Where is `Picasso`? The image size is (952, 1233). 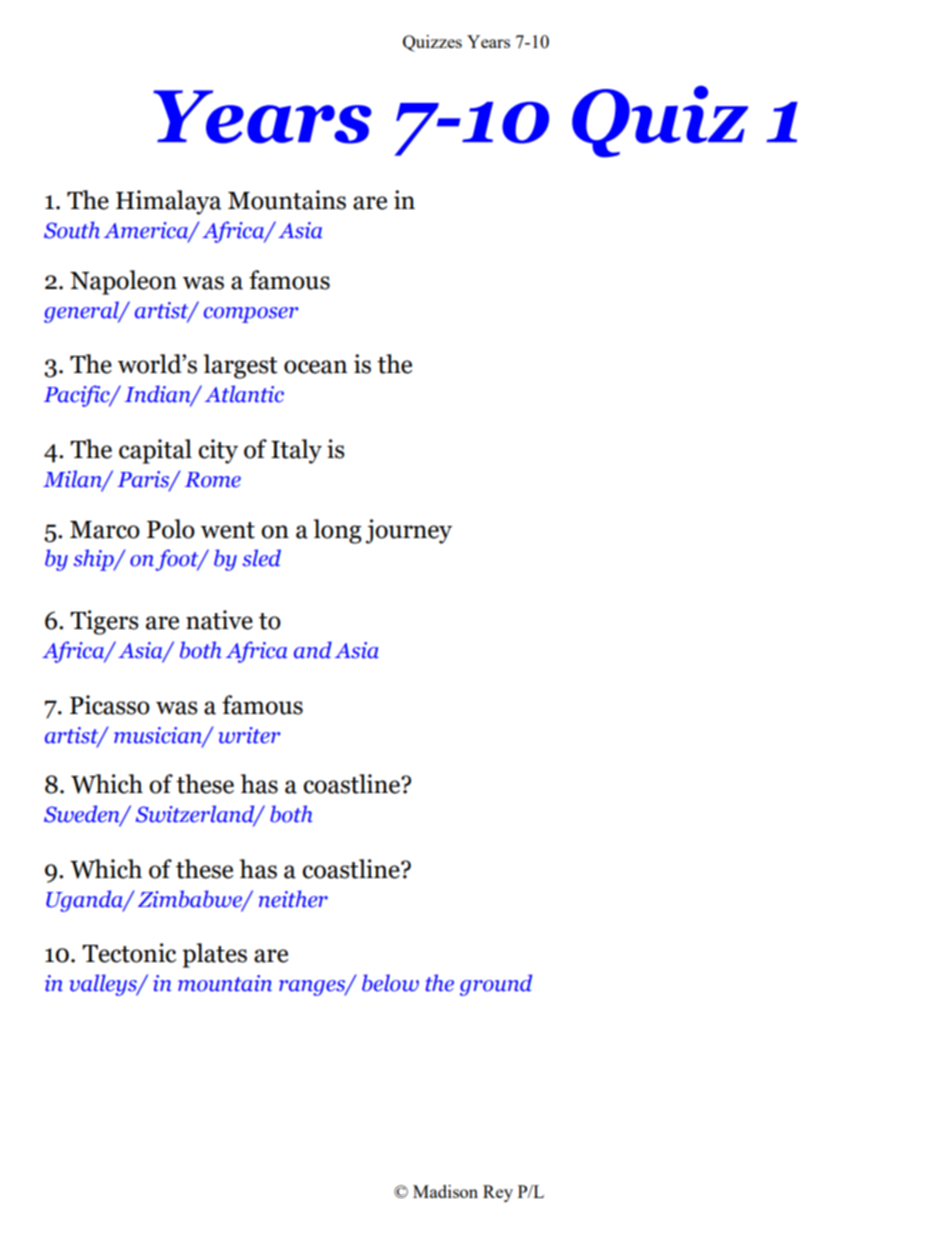
Picasso is located at coordinates (110, 705).
